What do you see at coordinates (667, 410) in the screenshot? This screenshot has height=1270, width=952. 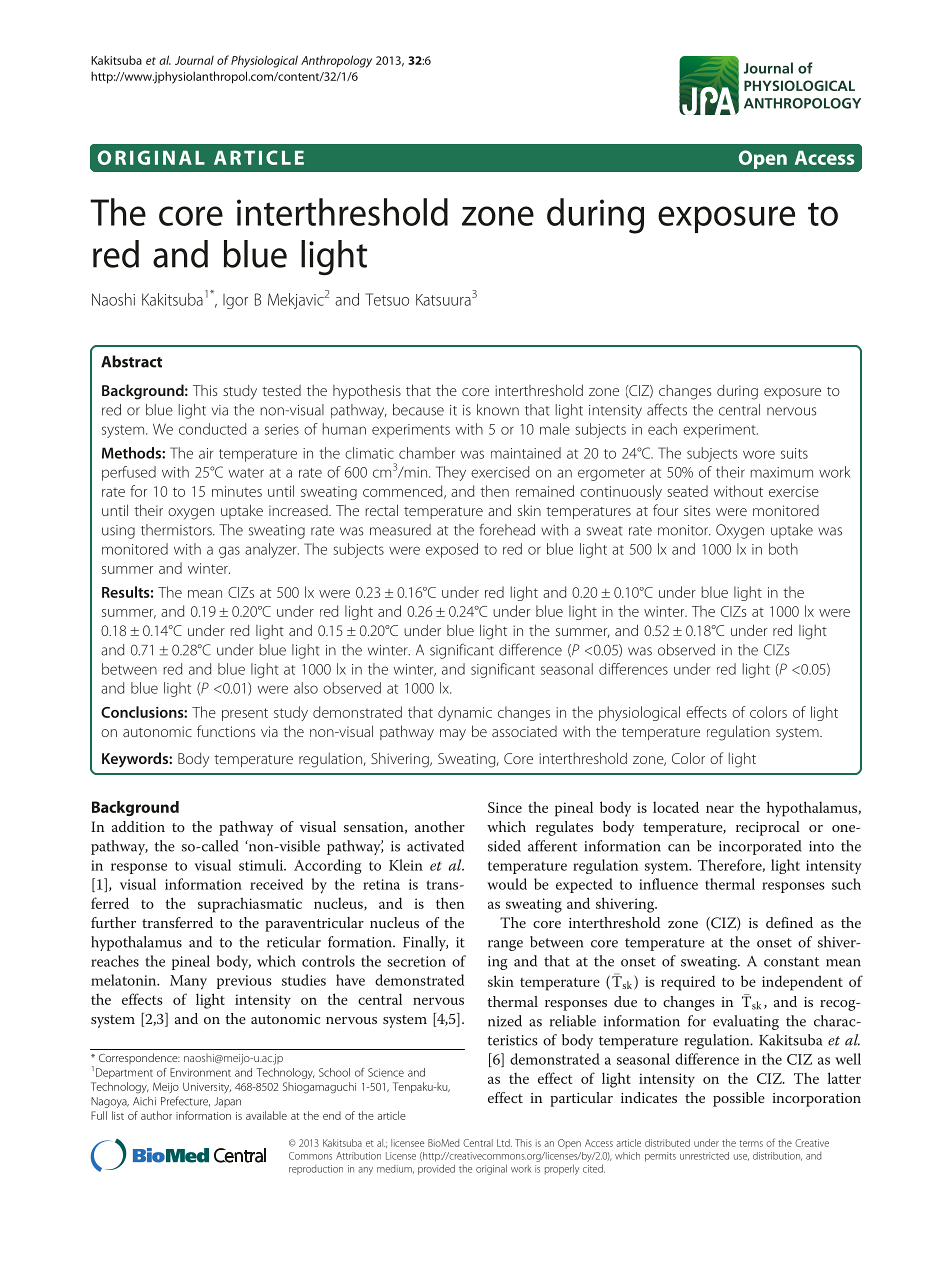 I see `affects` at bounding box center [667, 410].
